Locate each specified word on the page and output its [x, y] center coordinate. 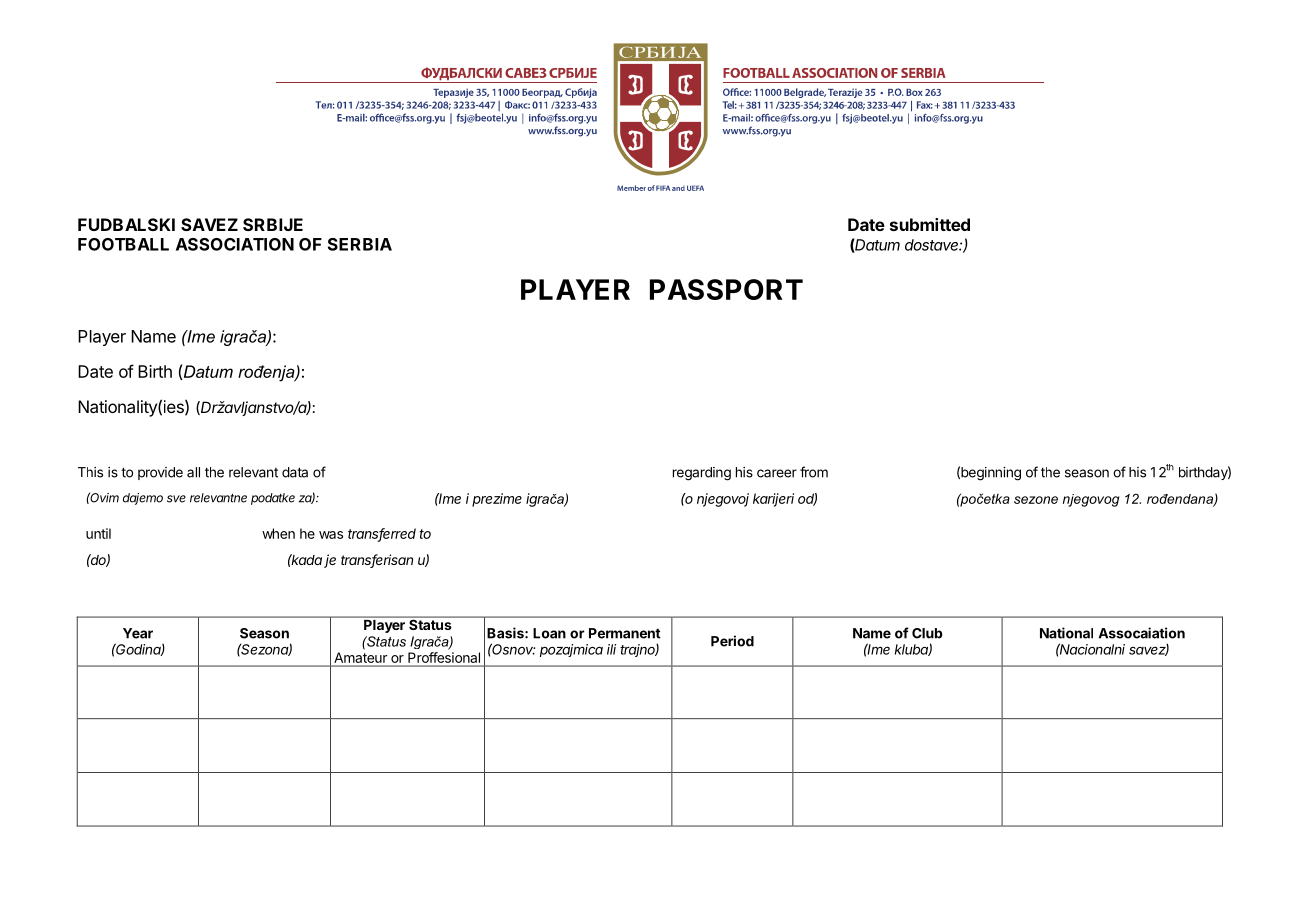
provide [160, 473]
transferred [382, 534]
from [814, 472]
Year [138, 633]
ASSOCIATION [235, 244]
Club [927, 633]
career [777, 473]
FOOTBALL [123, 244]
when [278, 533]
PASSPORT [726, 289]
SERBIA [360, 244]
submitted [930, 224]
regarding [702, 474]
